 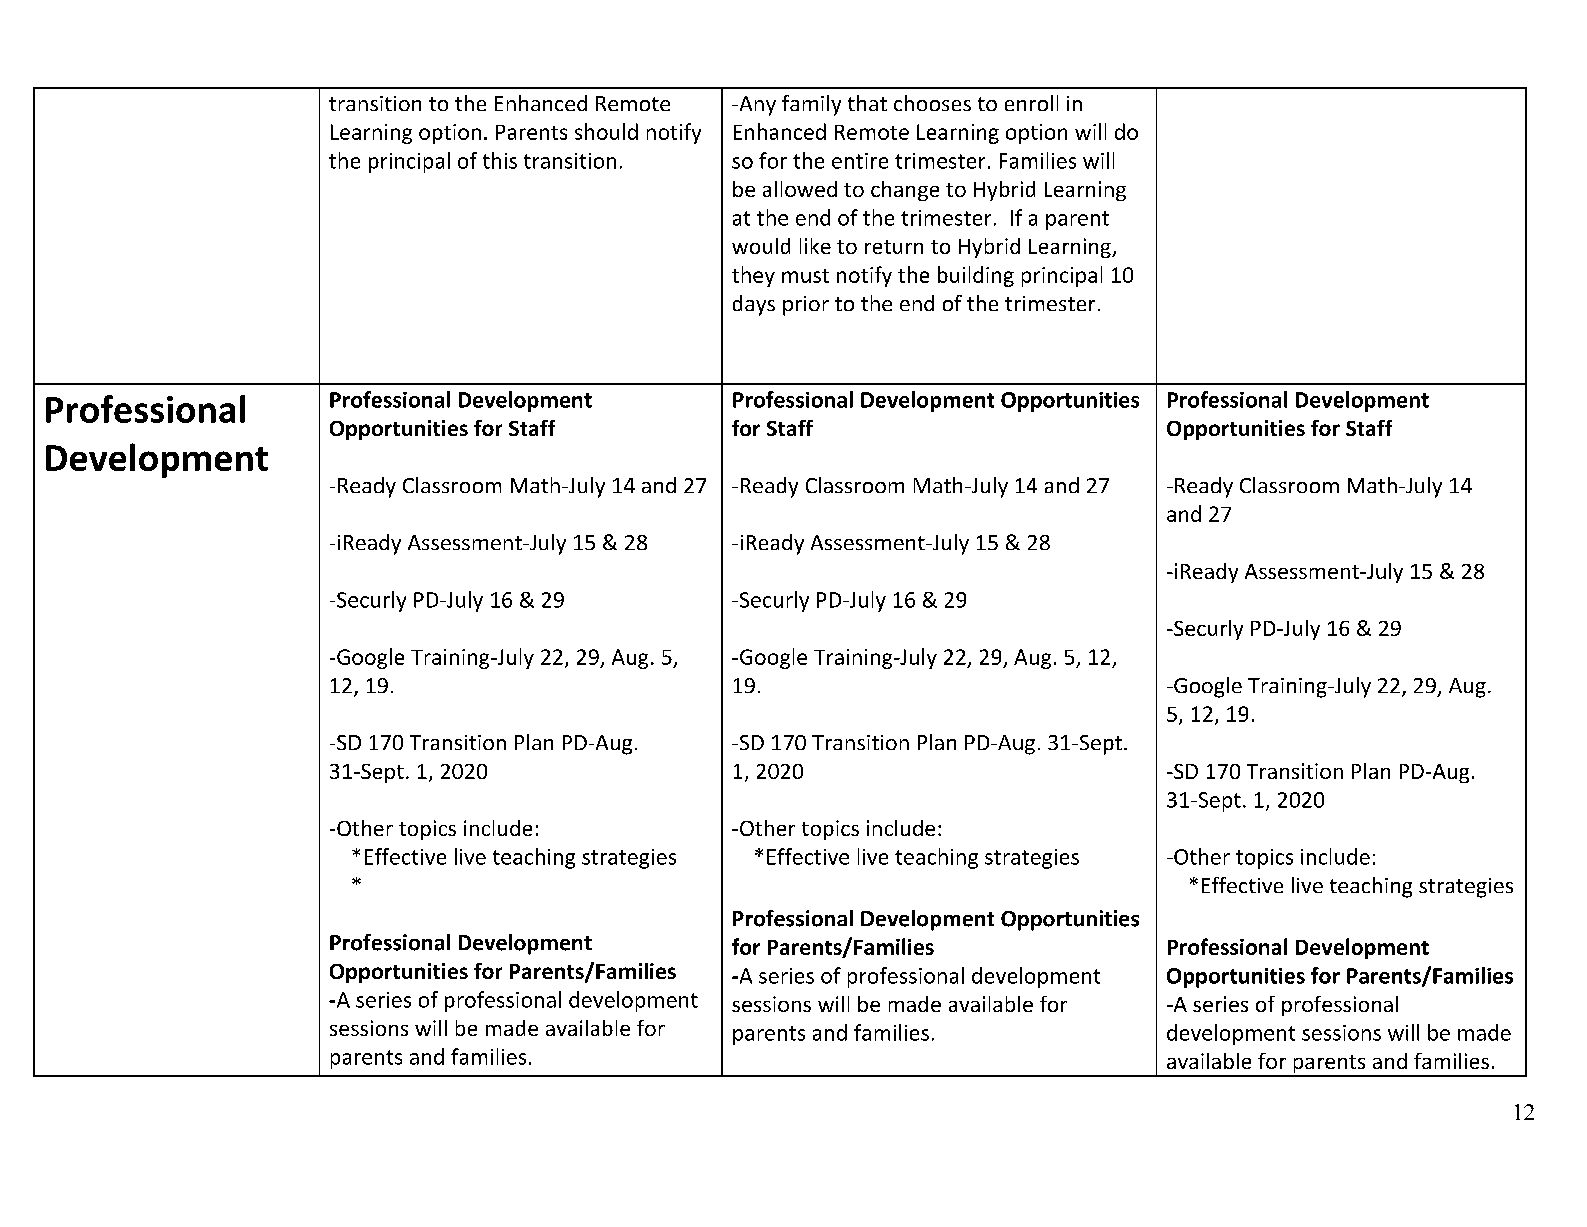 What do you see at coordinates (800, 189) in the screenshot?
I see `allowed` at bounding box center [800, 189].
